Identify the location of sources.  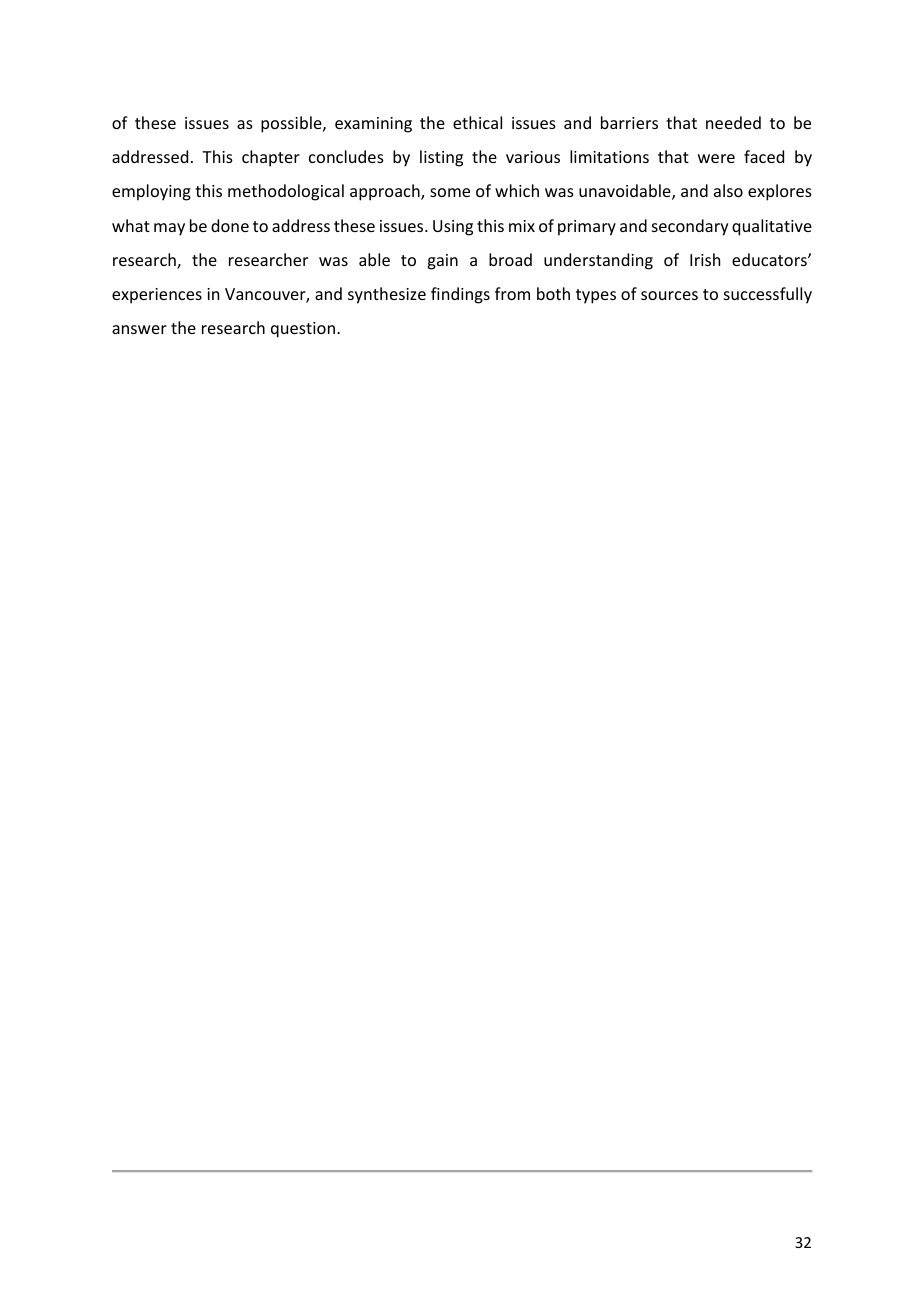
(669, 295).
